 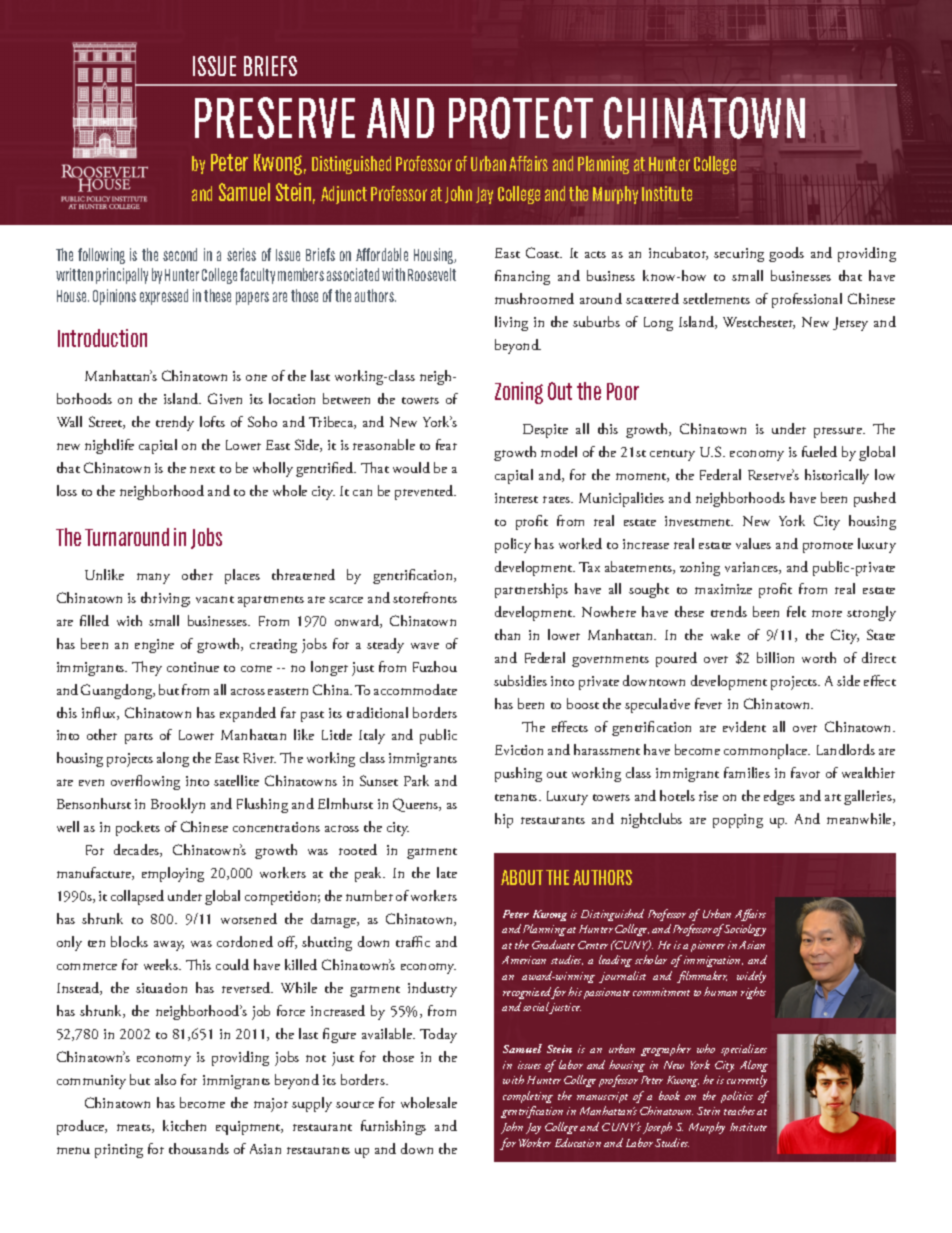 What do you see at coordinates (521, 118) in the document?
I see `PROTECT` at bounding box center [521, 118].
